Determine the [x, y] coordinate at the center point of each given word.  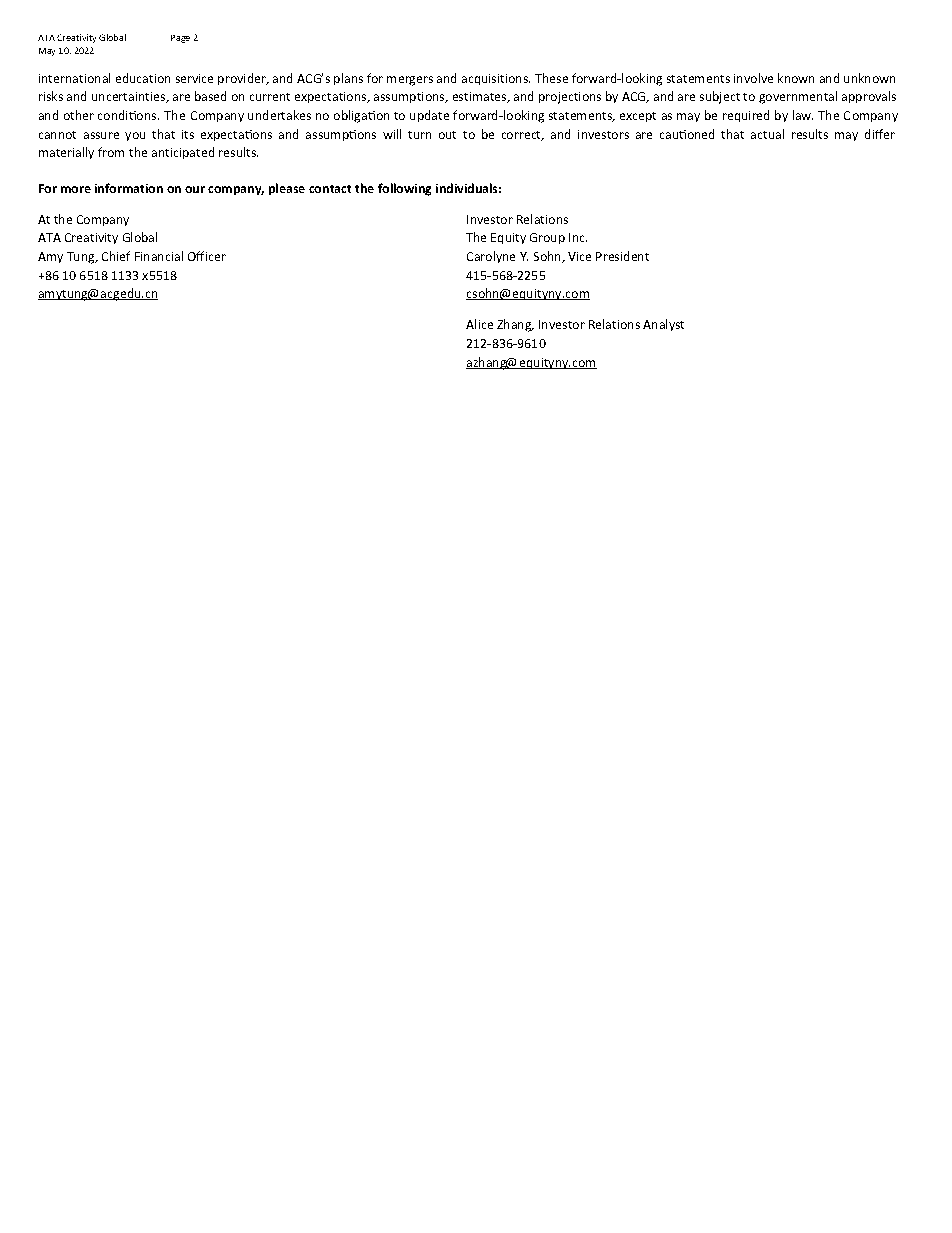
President [622, 256]
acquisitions [496, 79]
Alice [479, 324]
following [404, 189]
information [129, 188]
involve [753, 78]
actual [767, 134]
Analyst [663, 325]
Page [180, 39]
